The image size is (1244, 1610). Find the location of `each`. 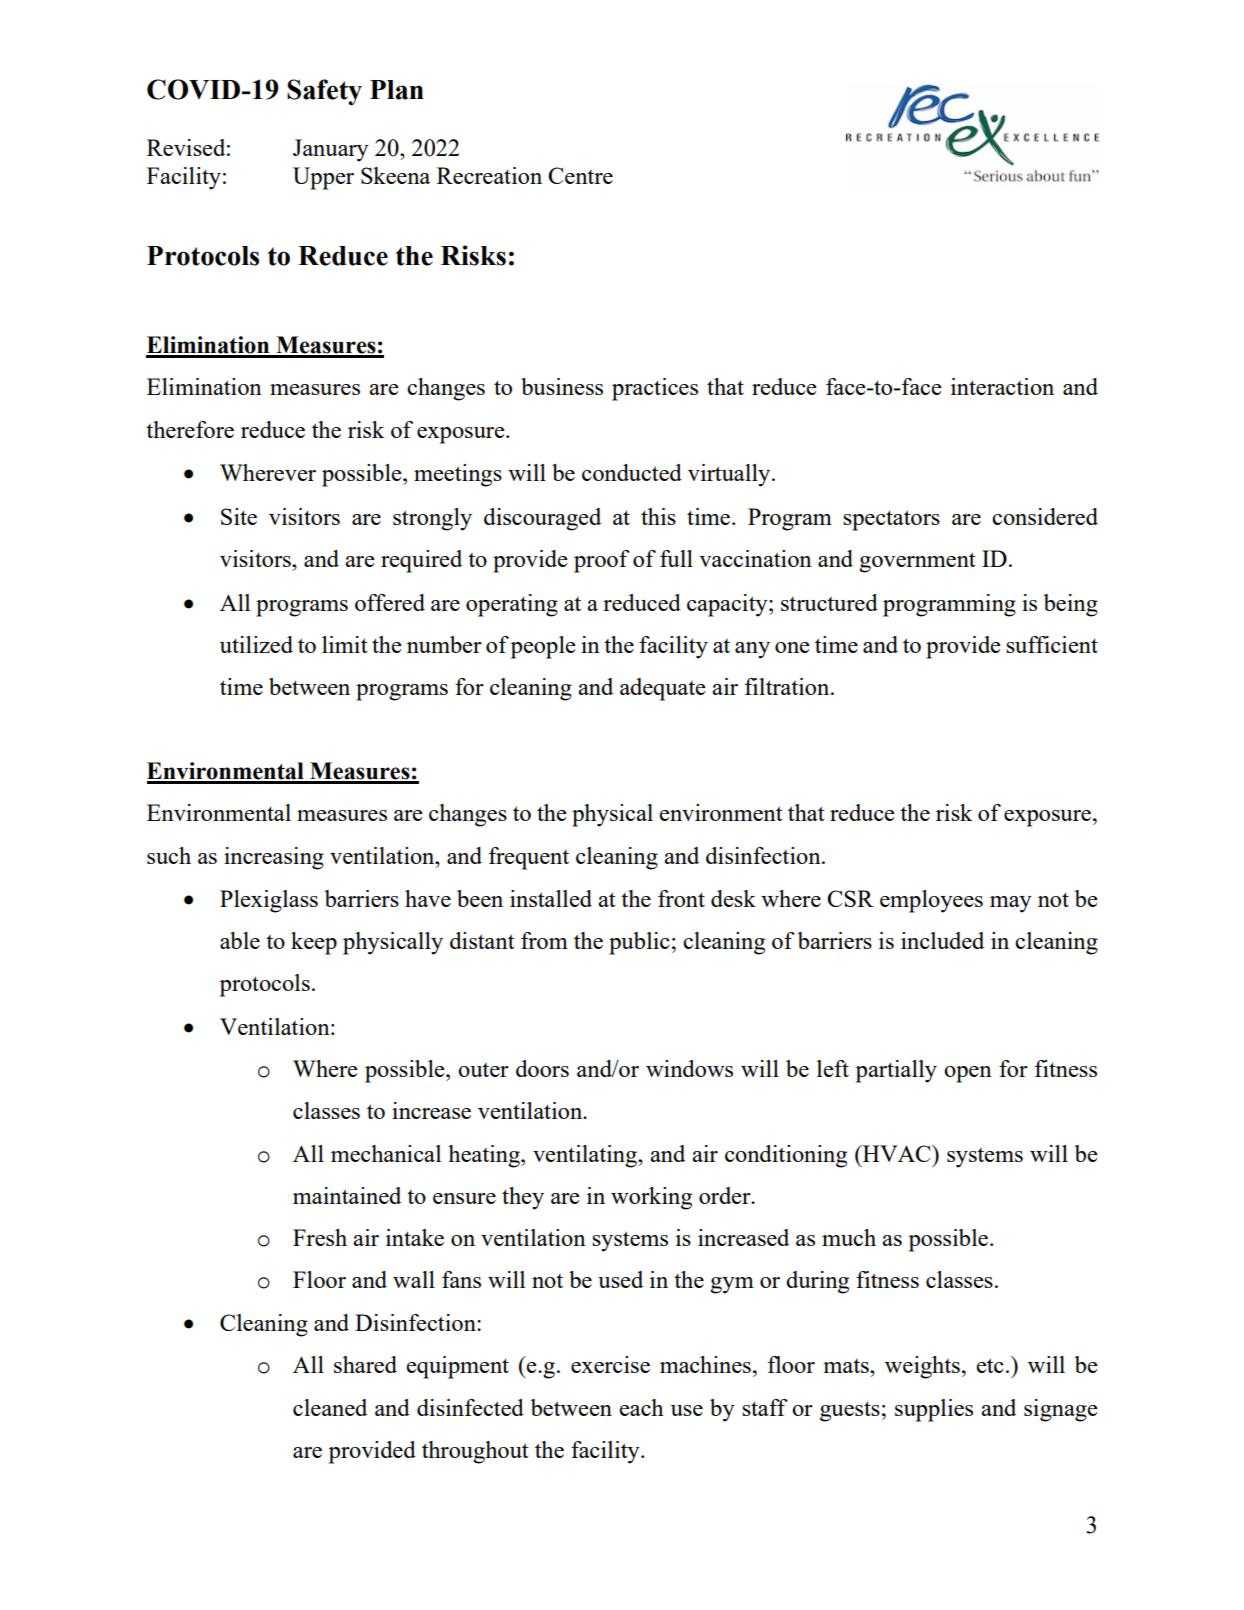

each is located at coordinates (641, 1407).
